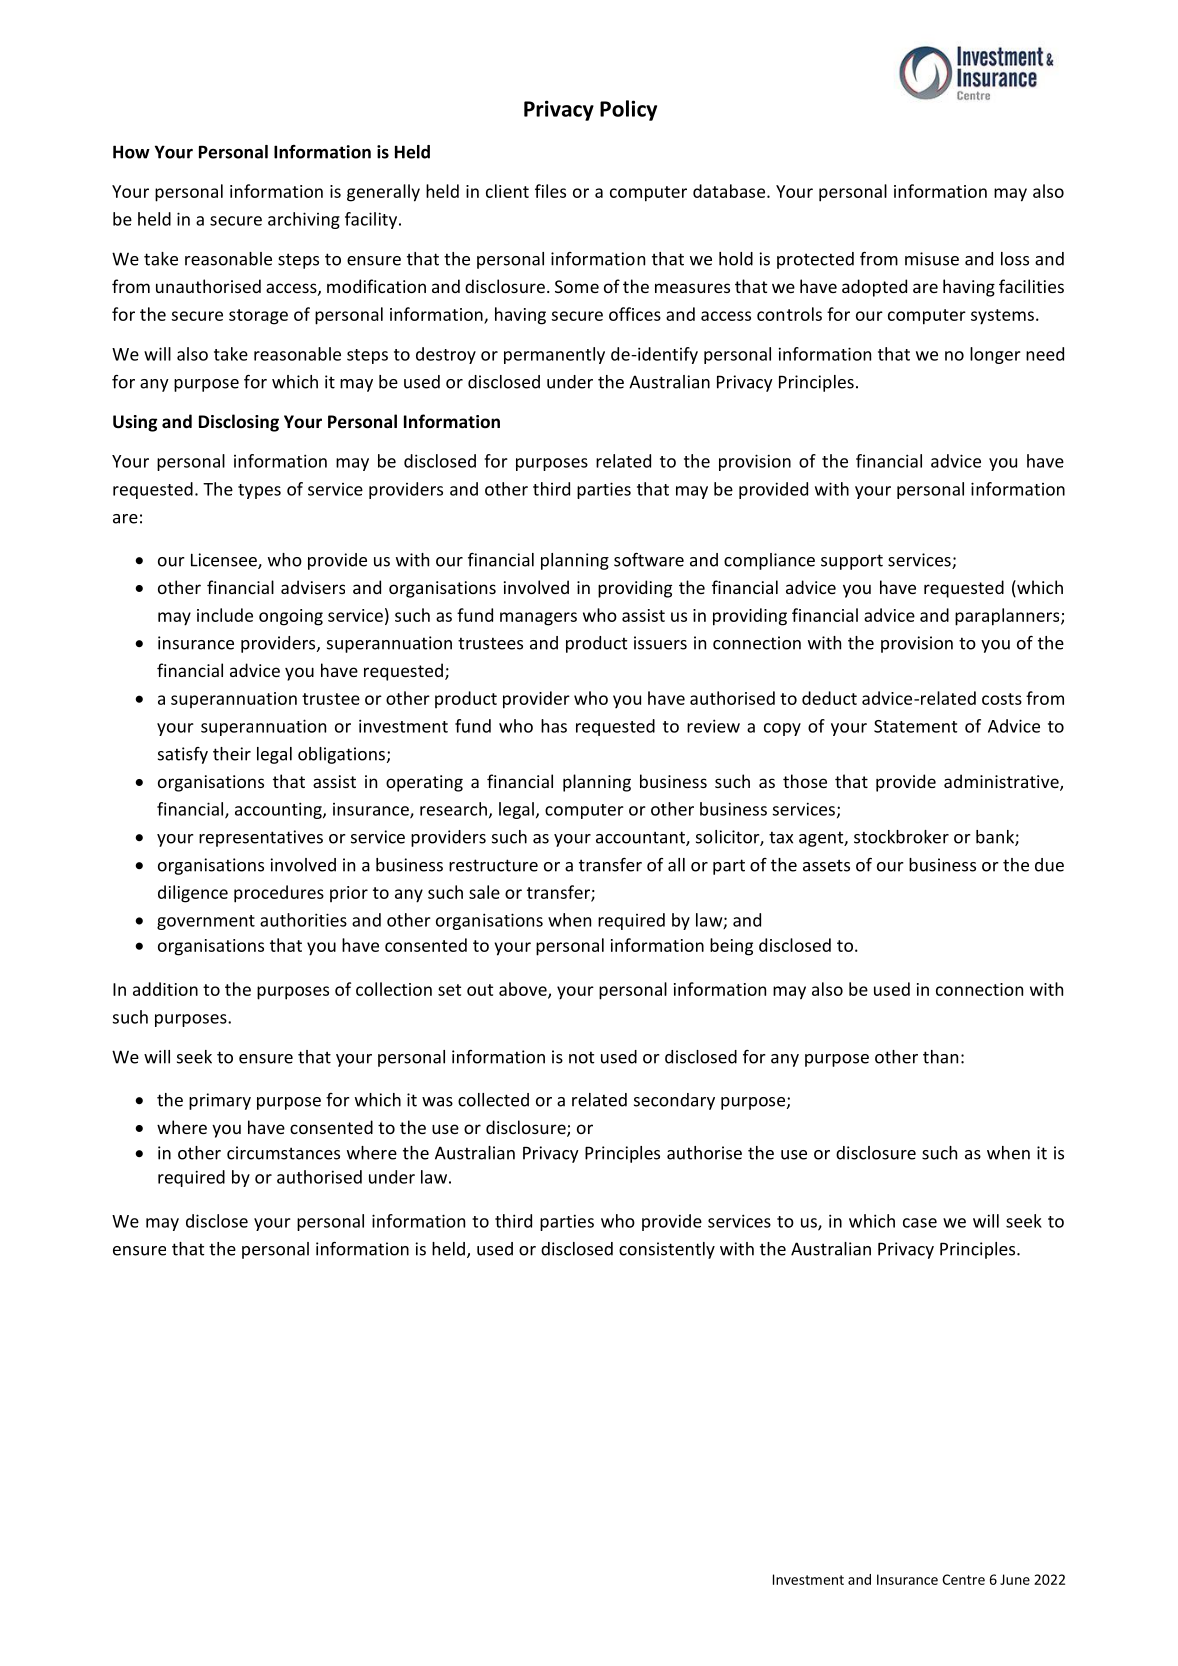  What do you see at coordinates (920, 1223) in the document?
I see `case` at bounding box center [920, 1223].
